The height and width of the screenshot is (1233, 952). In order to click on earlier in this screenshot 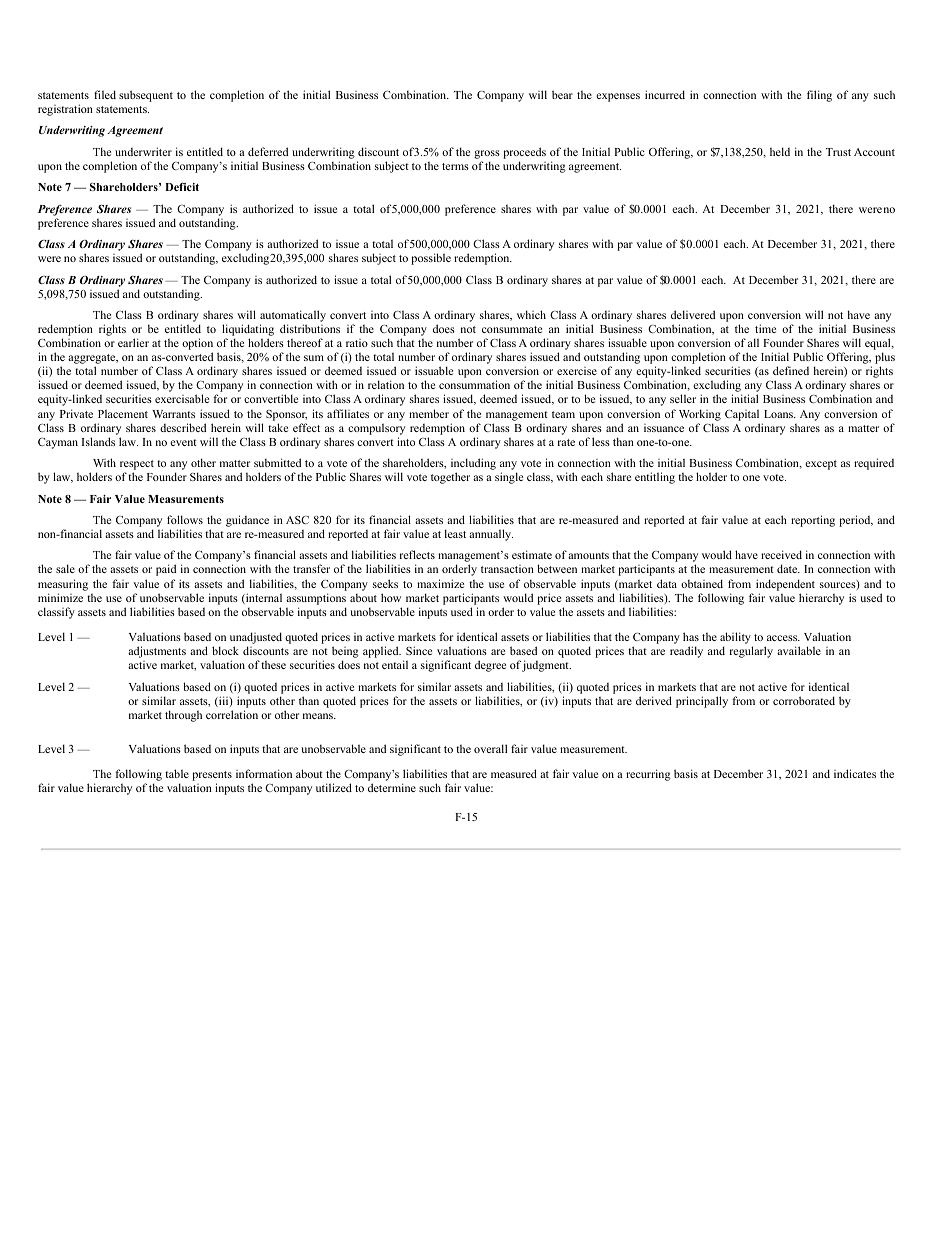, I will do `click(133, 342)`.
